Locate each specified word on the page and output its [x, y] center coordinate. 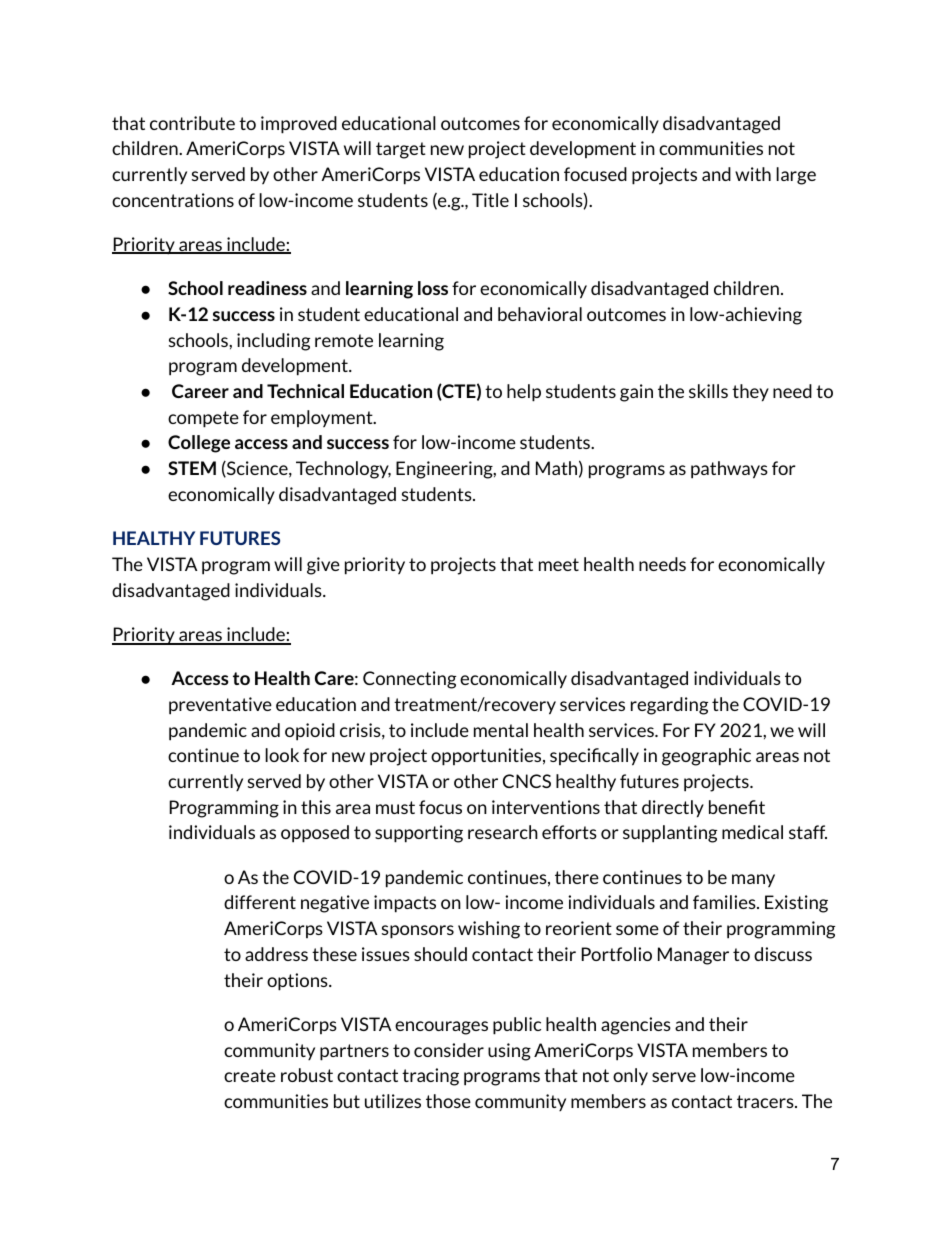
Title [490, 200]
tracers [766, 1101]
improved [299, 125]
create [250, 1075]
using [509, 1052]
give [323, 566]
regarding [669, 706]
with [753, 174]
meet [559, 564]
